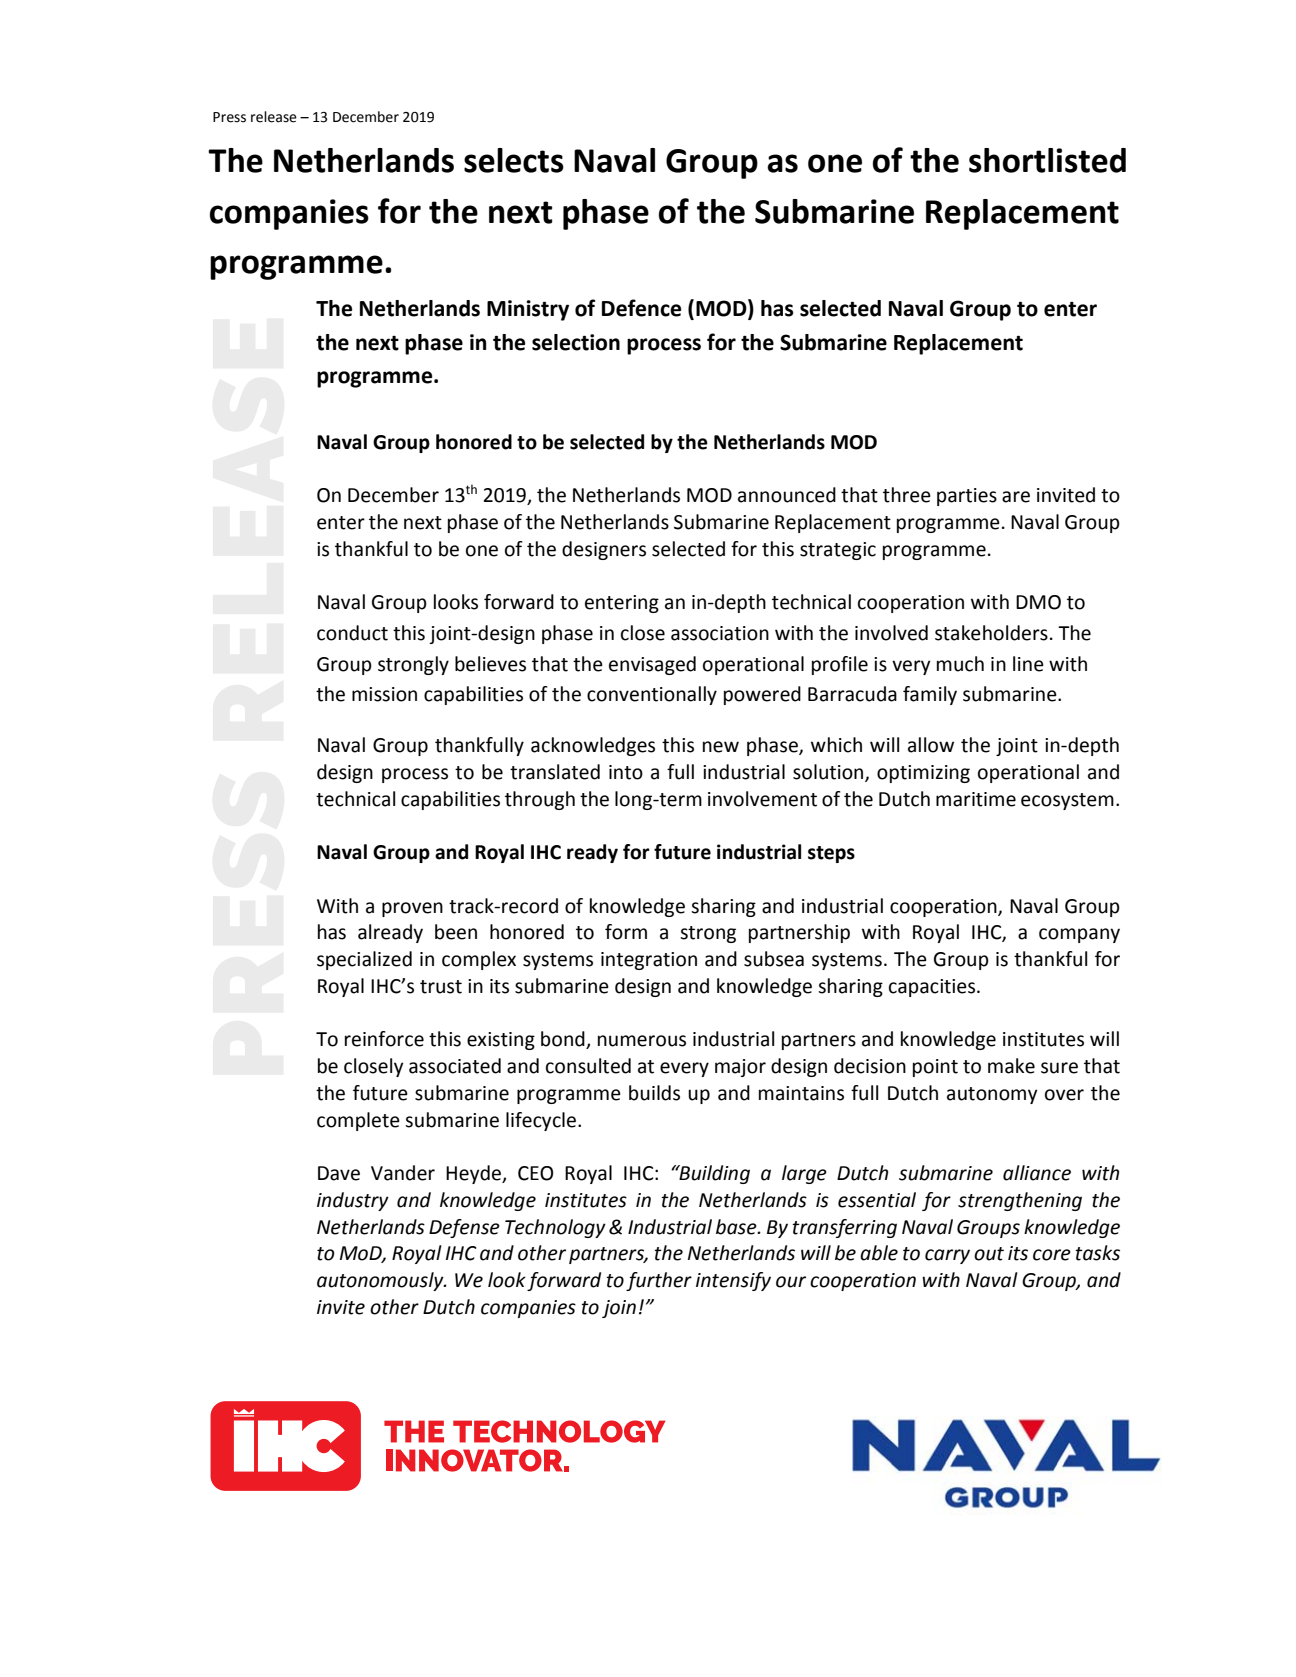 This screenshot has width=1296, height=1677. What do you see at coordinates (774, 959) in the screenshot?
I see `subsea` at bounding box center [774, 959].
